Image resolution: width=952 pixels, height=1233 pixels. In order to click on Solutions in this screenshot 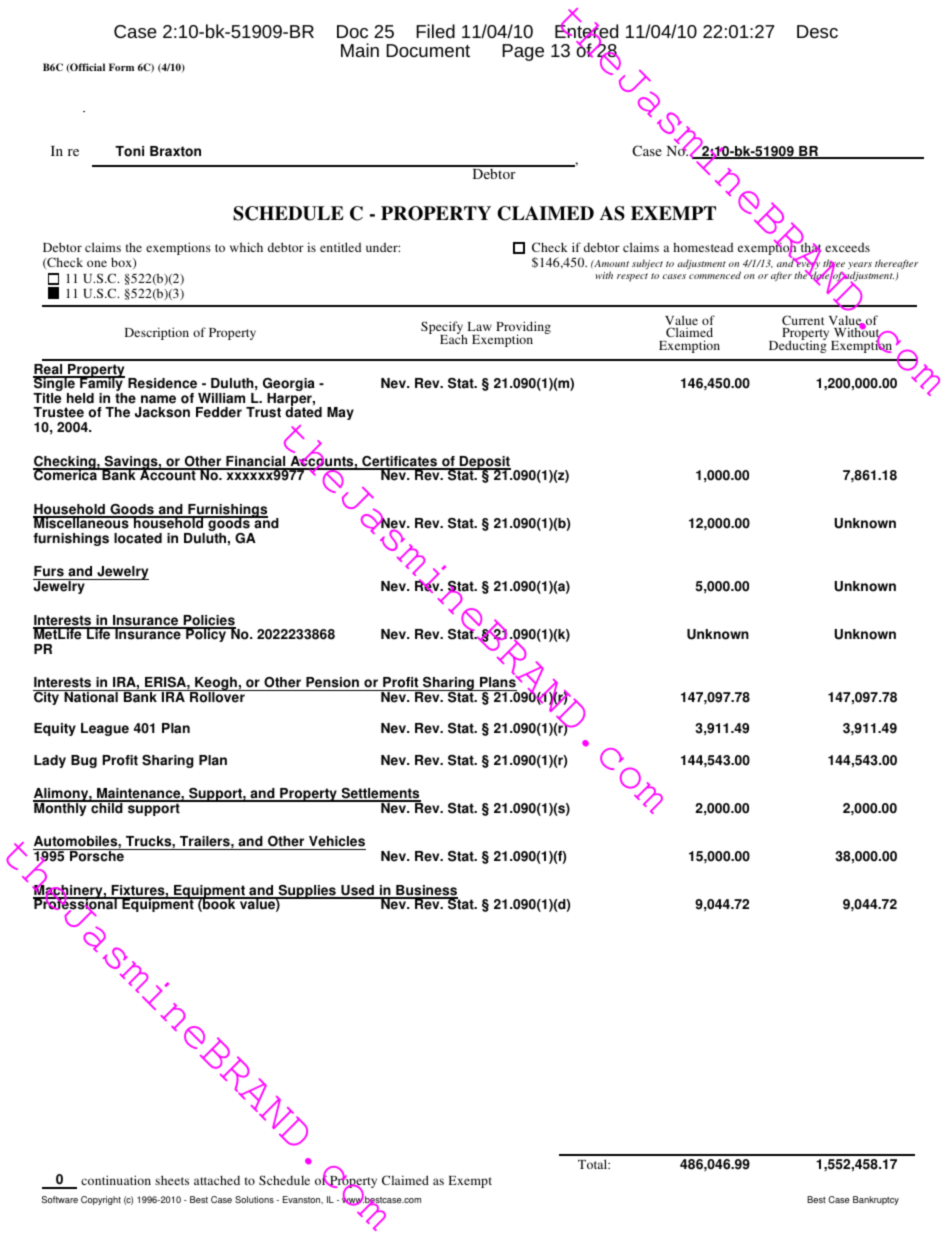, I will do `click(254, 1199)`.
